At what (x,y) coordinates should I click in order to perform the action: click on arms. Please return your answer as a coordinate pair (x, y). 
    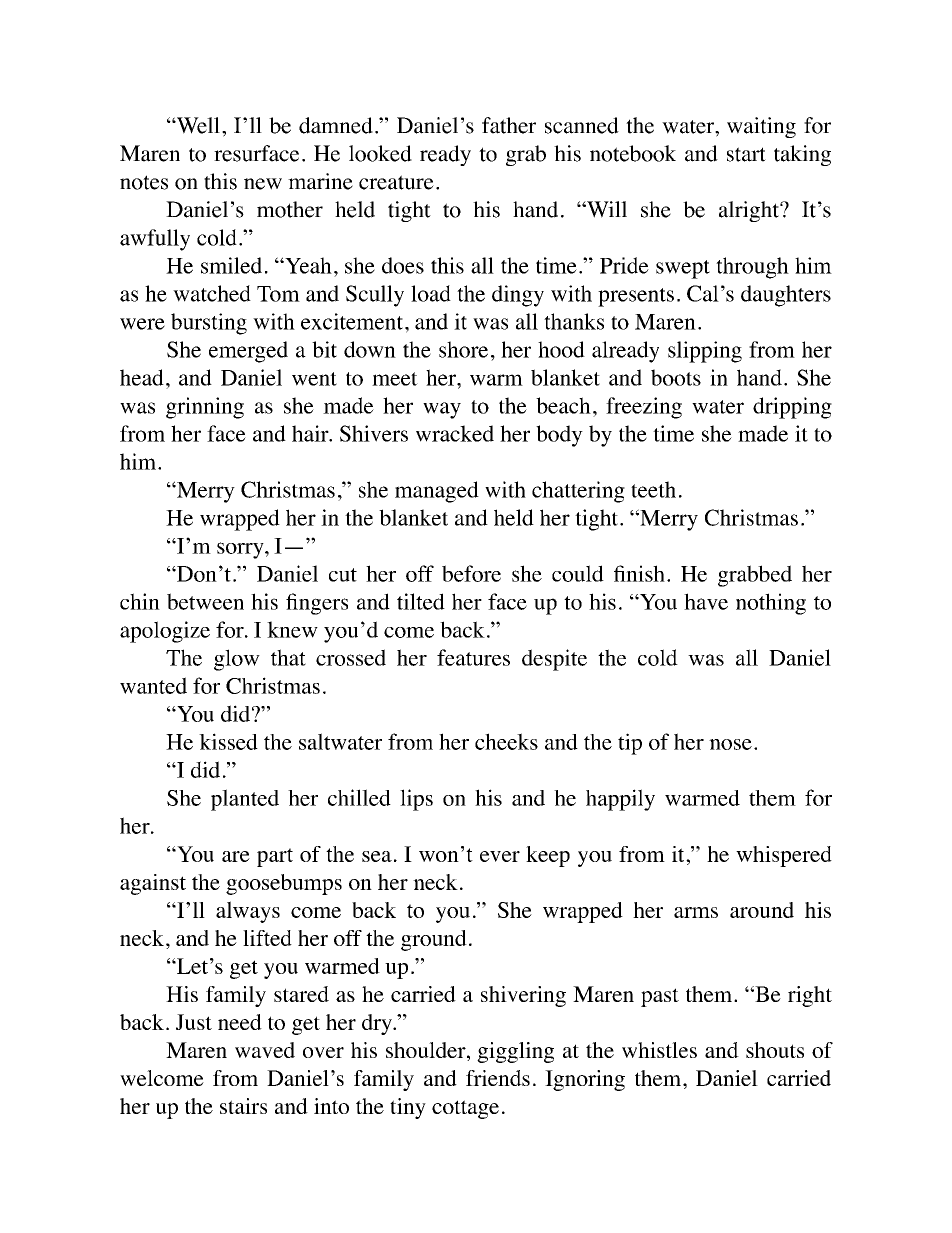
    Looking at the image, I should click on (696, 912).
